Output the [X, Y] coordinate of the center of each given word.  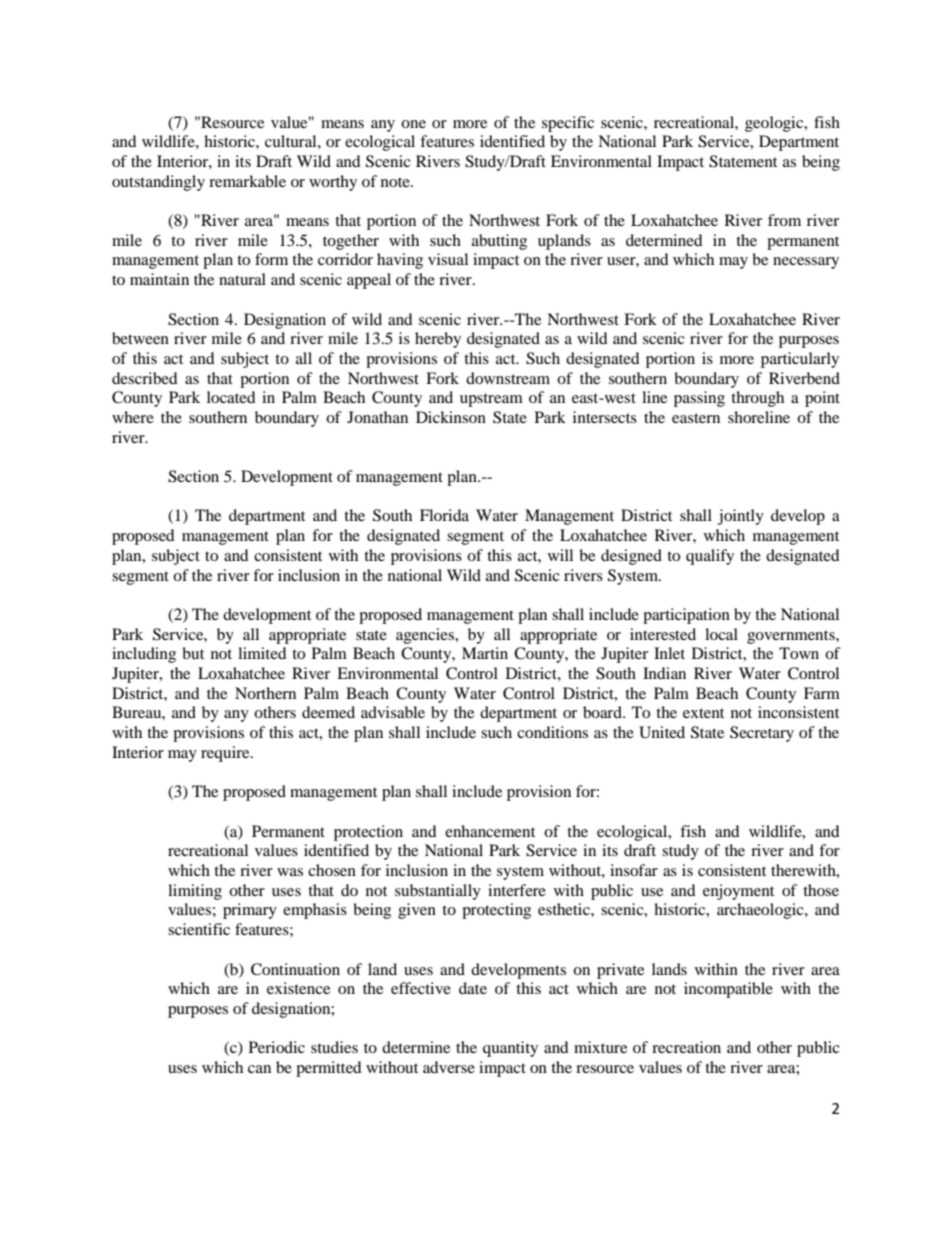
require [226, 754]
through [757, 399]
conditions [552, 732]
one [413, 124]
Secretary [762, 734]
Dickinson [451, 417]
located [231, 397]
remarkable [247, 181]
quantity [510, 1049]
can [259, 1069]
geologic [775, 124]
